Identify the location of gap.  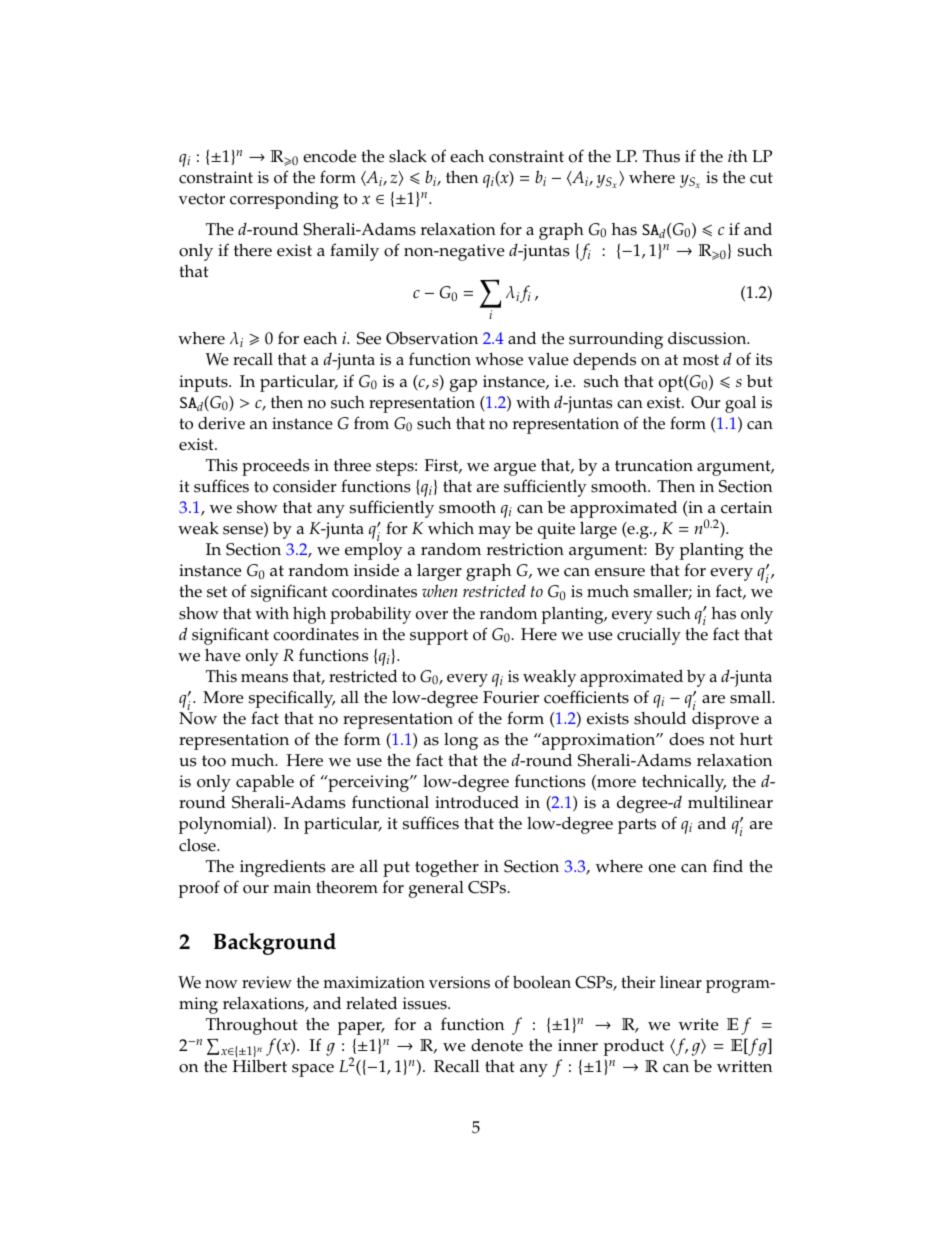
(463, 385).
